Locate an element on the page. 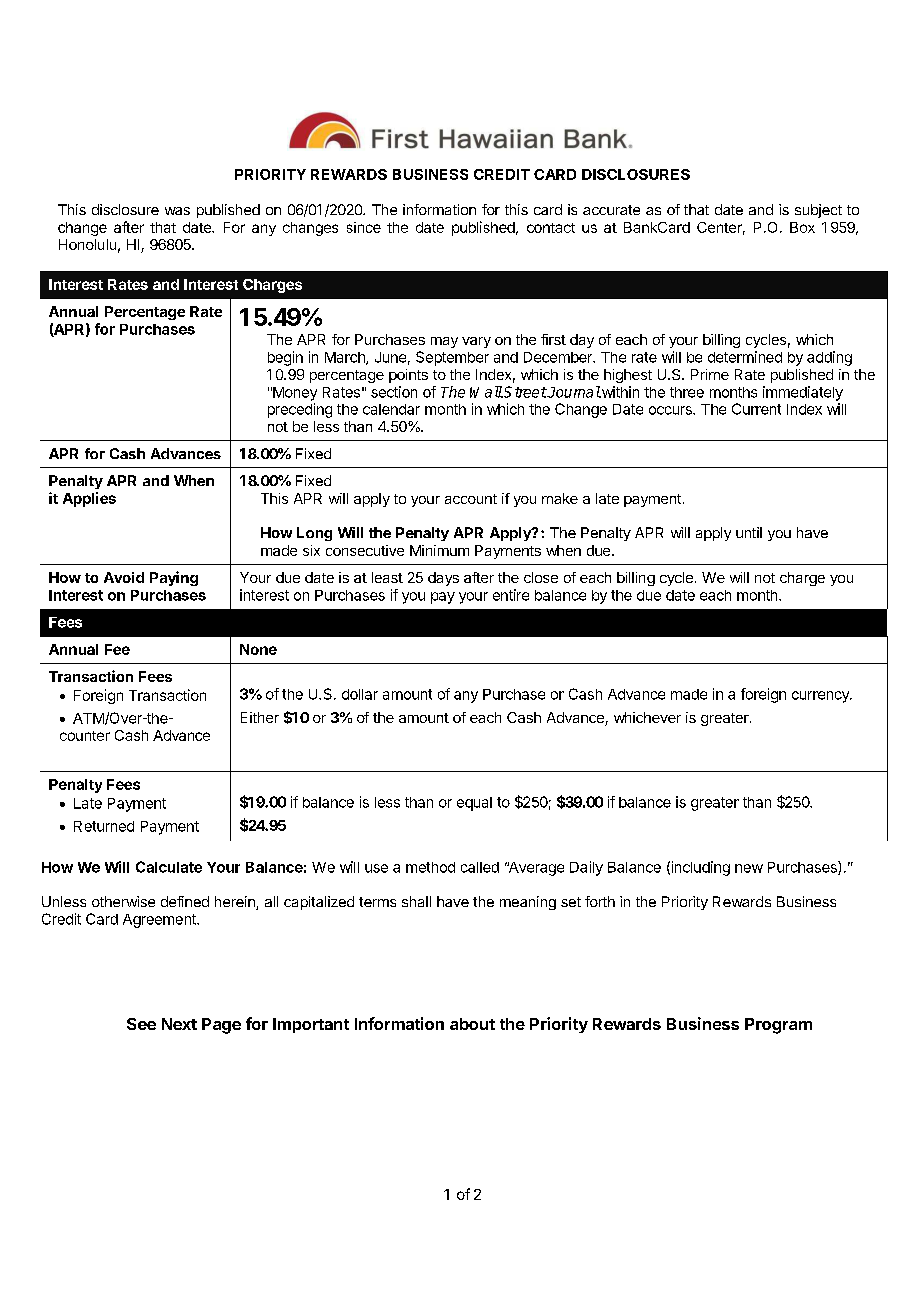 Image resolution: width=924 pixels, height=1308 pixels. Next is located at coordinates (179, 1024).
